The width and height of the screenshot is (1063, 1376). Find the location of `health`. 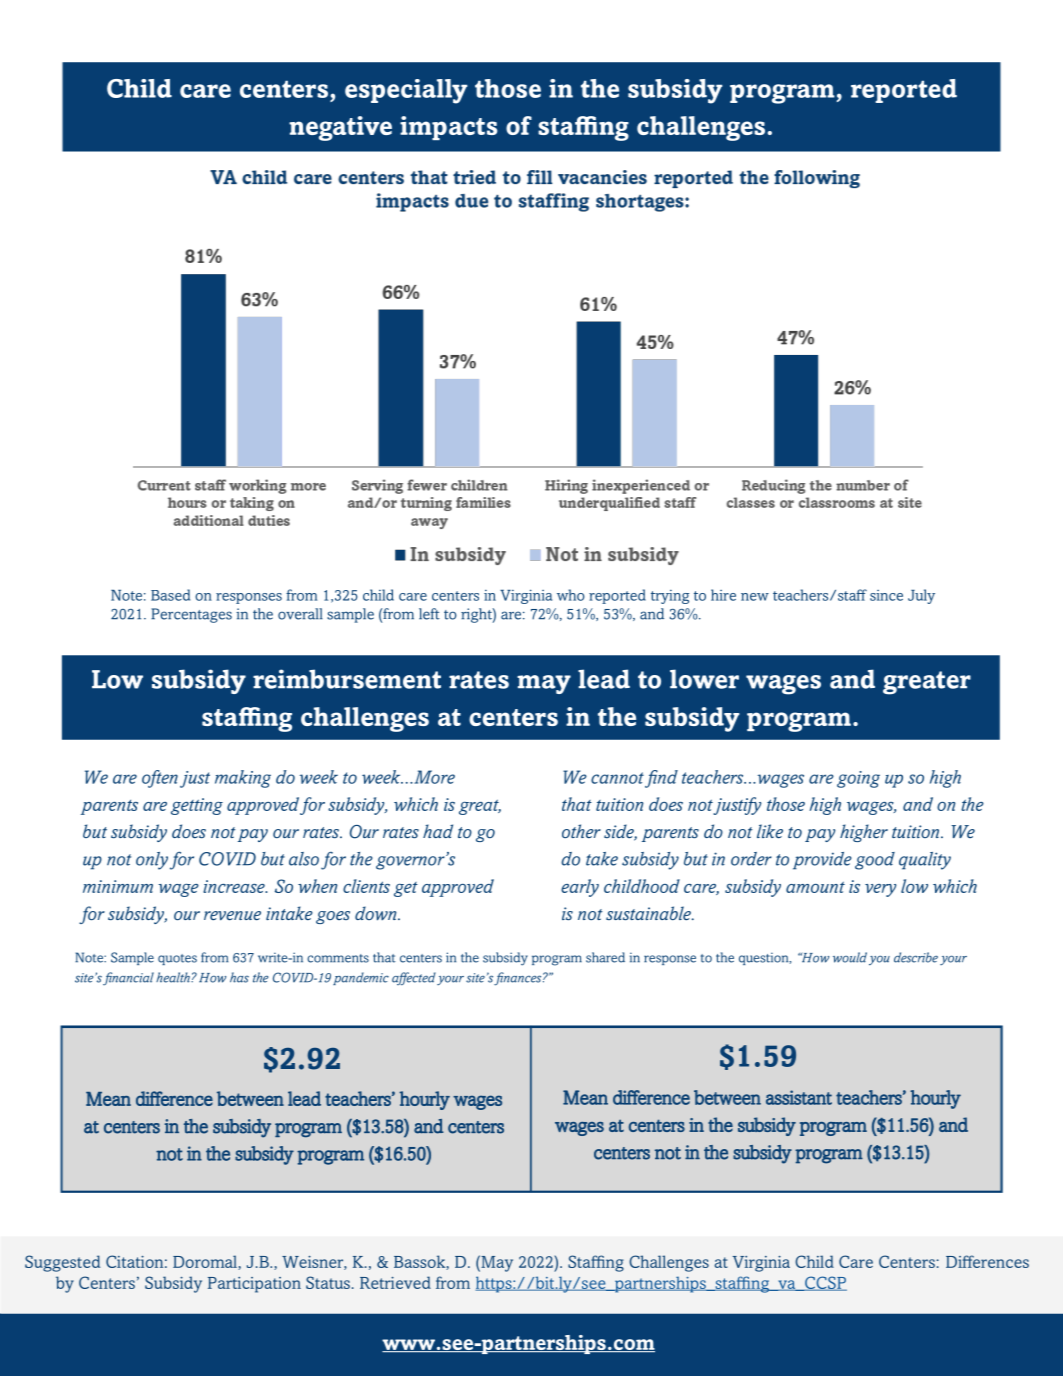

health is located at coordinates (174, 977).
